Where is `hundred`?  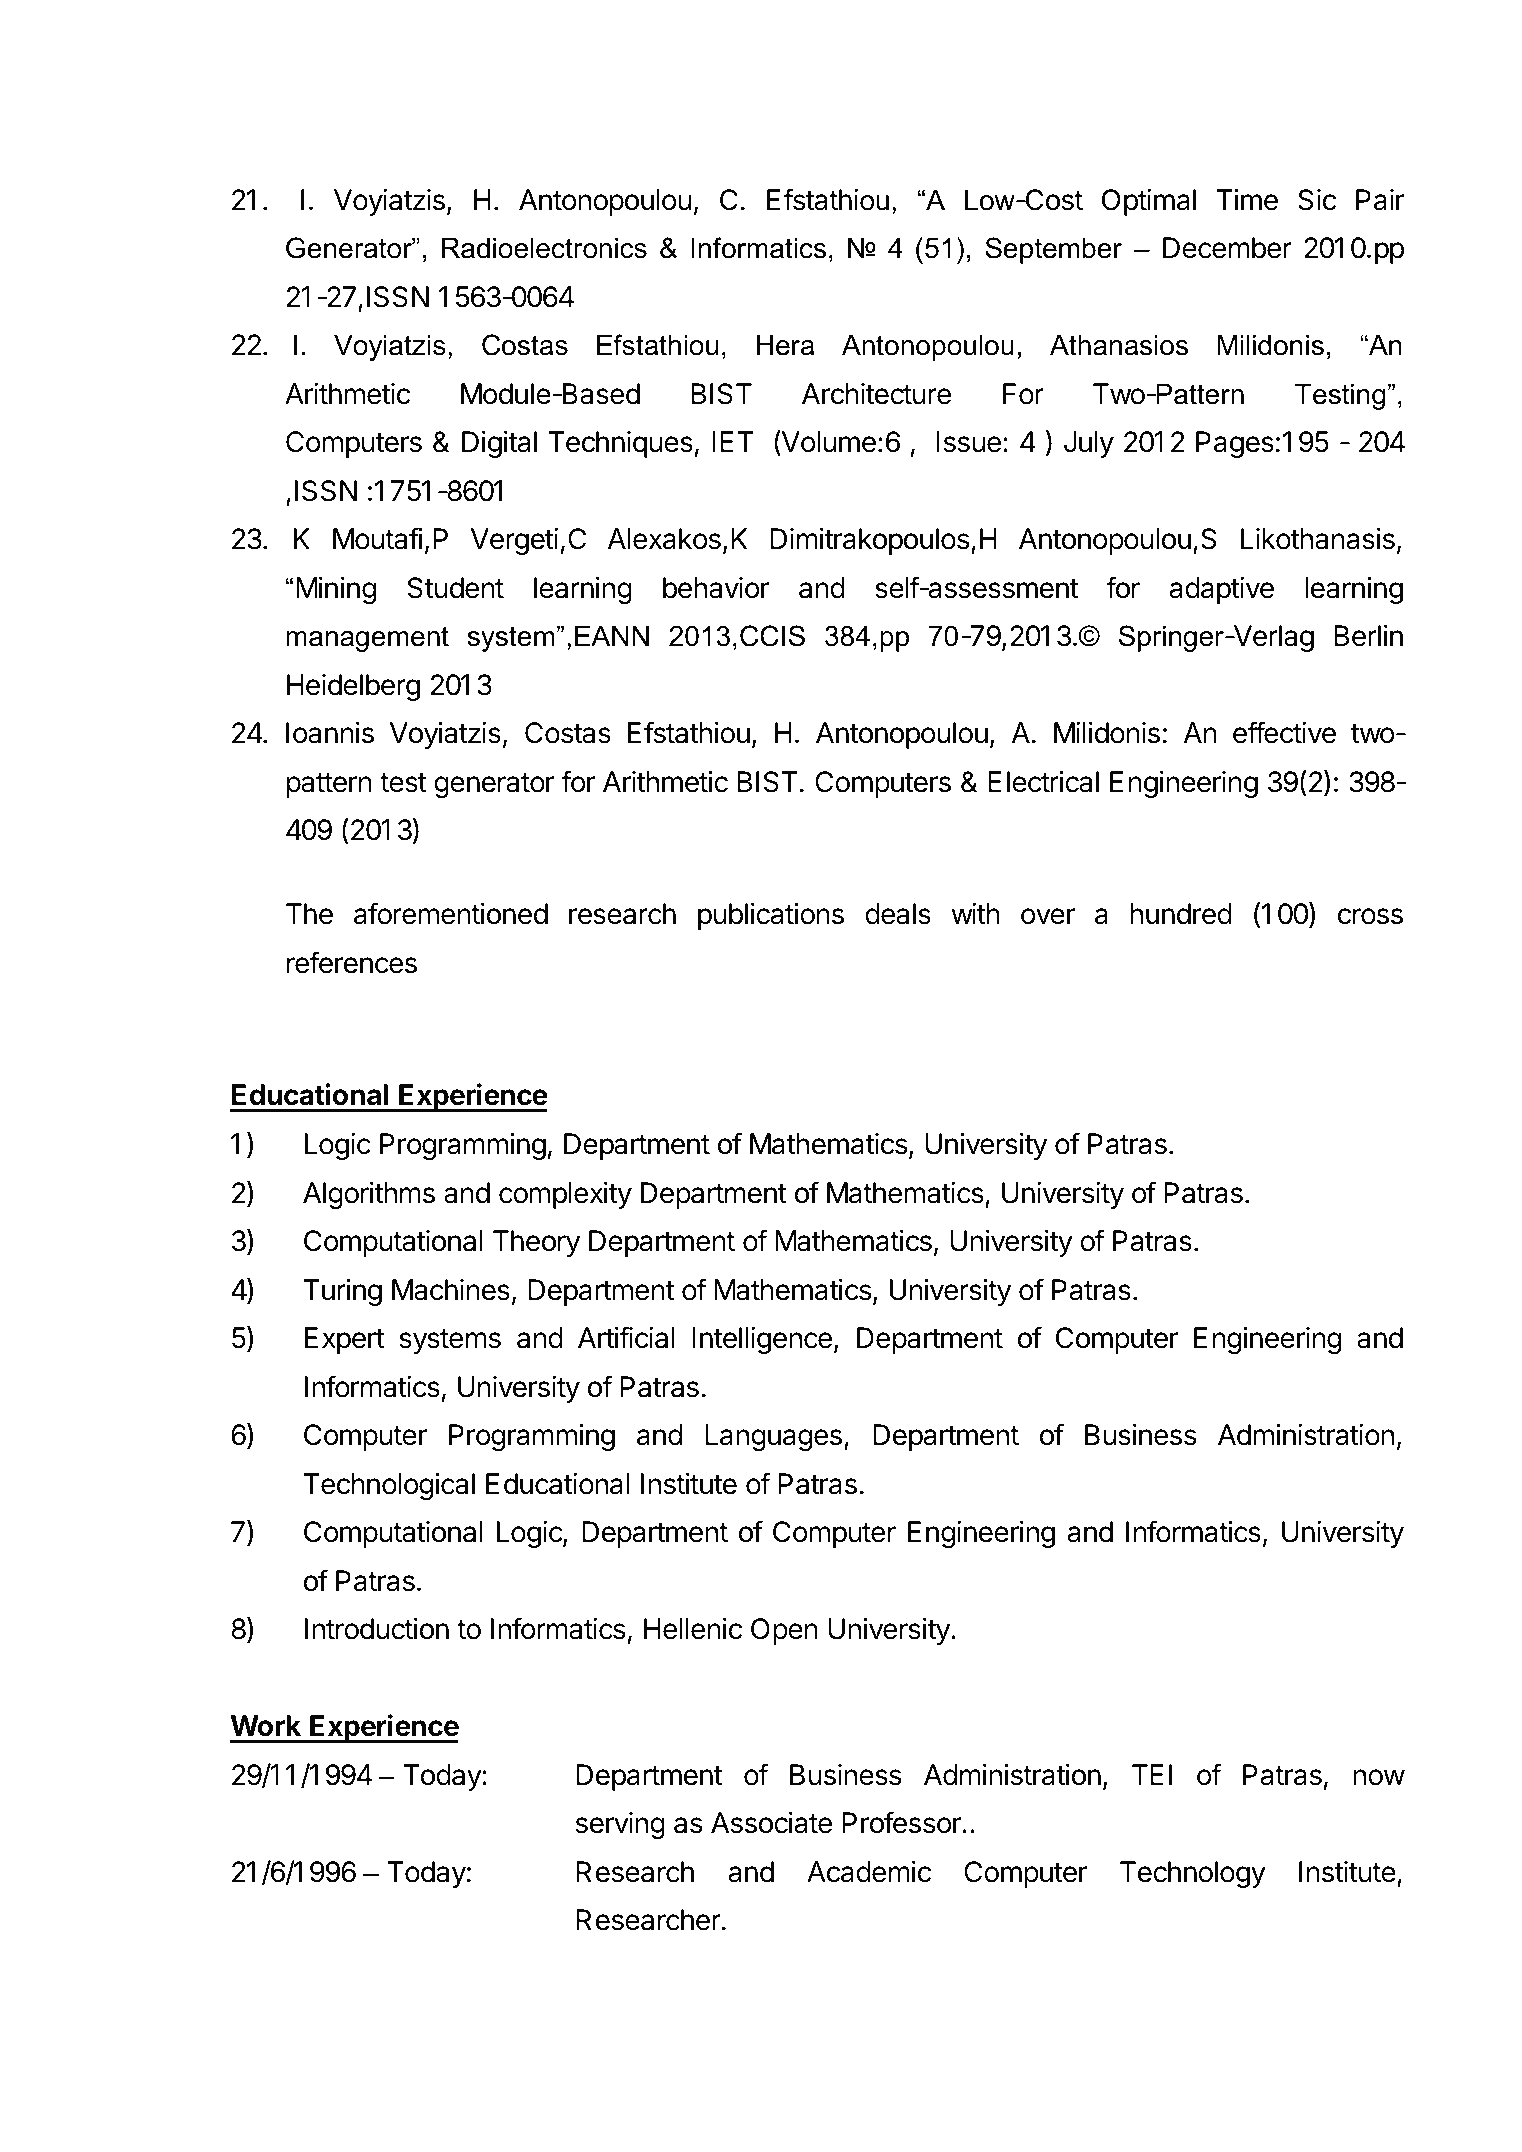 hundred is located at coordinates (1181, 914).
